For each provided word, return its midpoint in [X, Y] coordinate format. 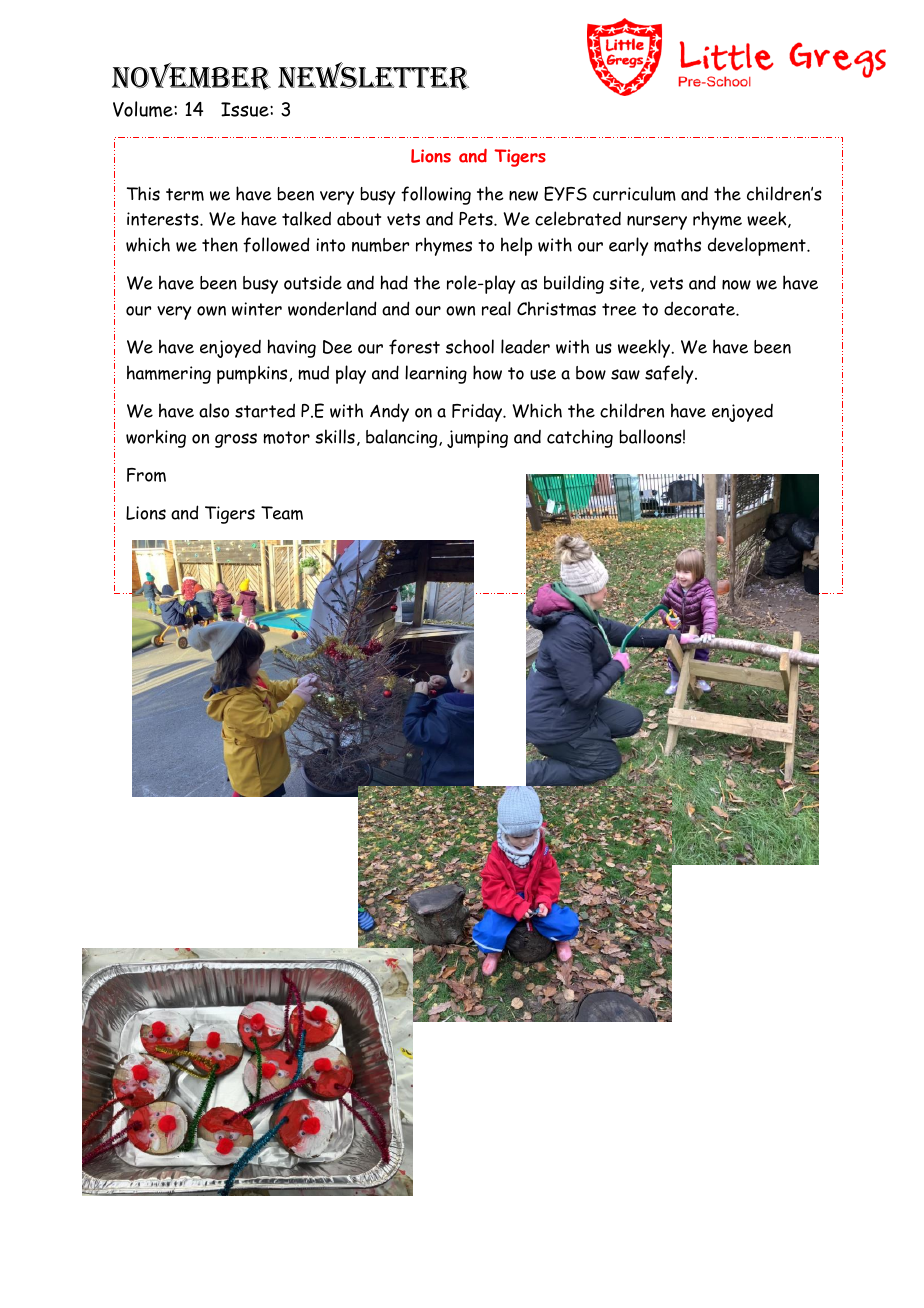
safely [670, 374]
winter [257, 309]
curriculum [634, 193]
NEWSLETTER [373, 76]
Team [282, 513]
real [496, 308]
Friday [478, 412]
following [436, 195]
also [214, 410]
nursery [657, 222]
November [191, 76]
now [736, 285]
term [185, 194]
